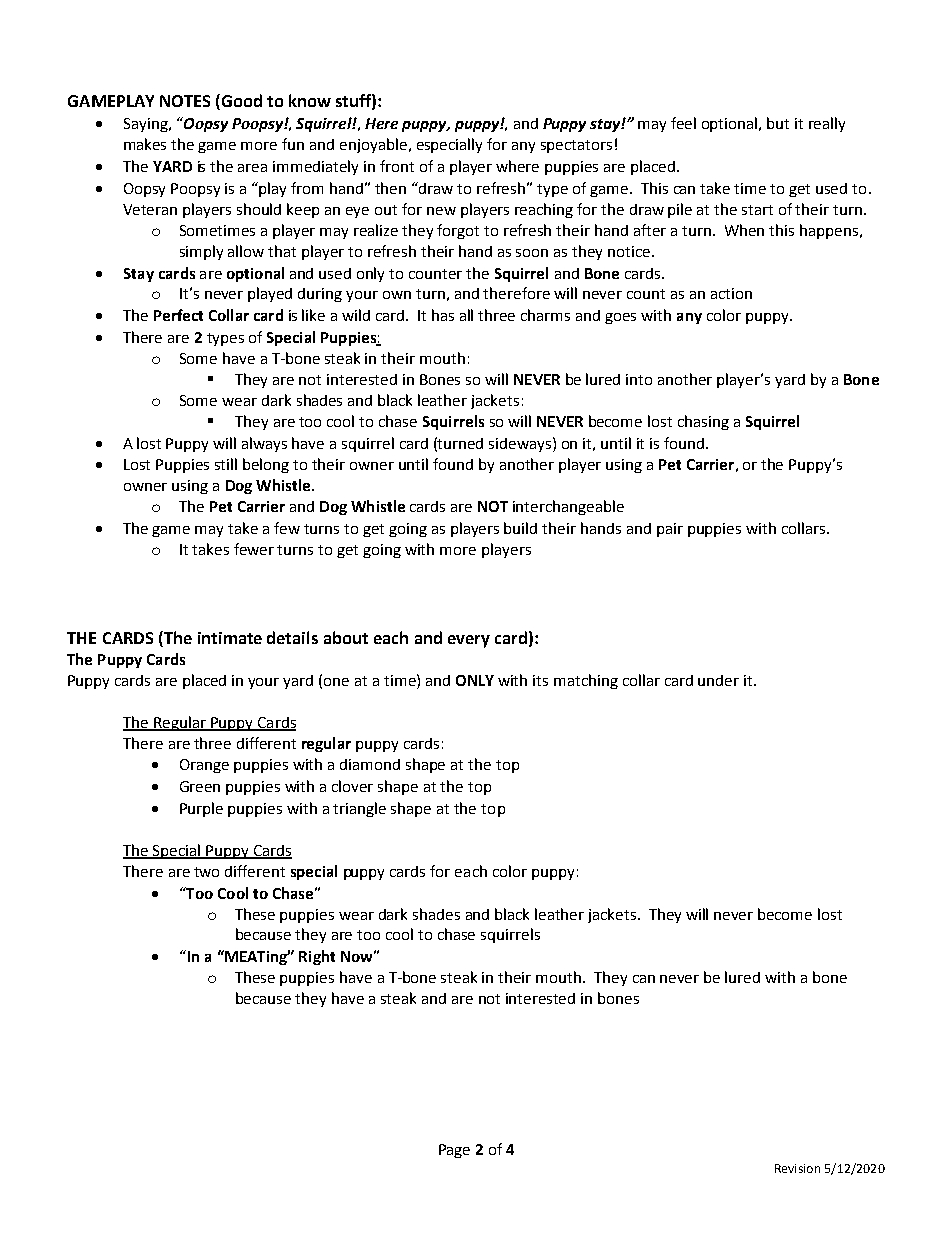 This screenshot has height=1233, width=952. What do you see at coordinates (731, 293) in the screenshot?
I see `action` at bounding box center [731, 293].
